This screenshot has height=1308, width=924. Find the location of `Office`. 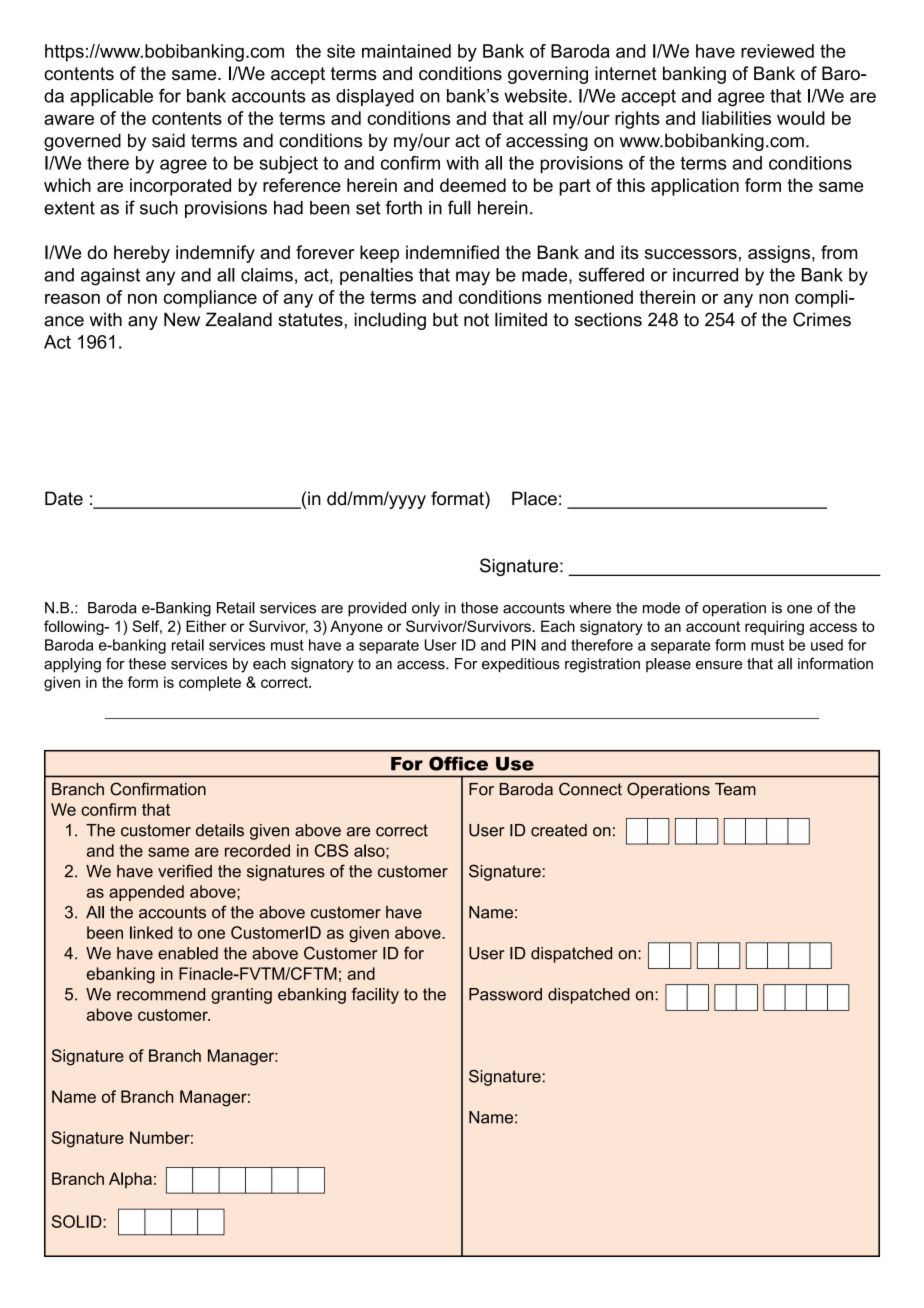

Office is located at coordinates (458, 763).
